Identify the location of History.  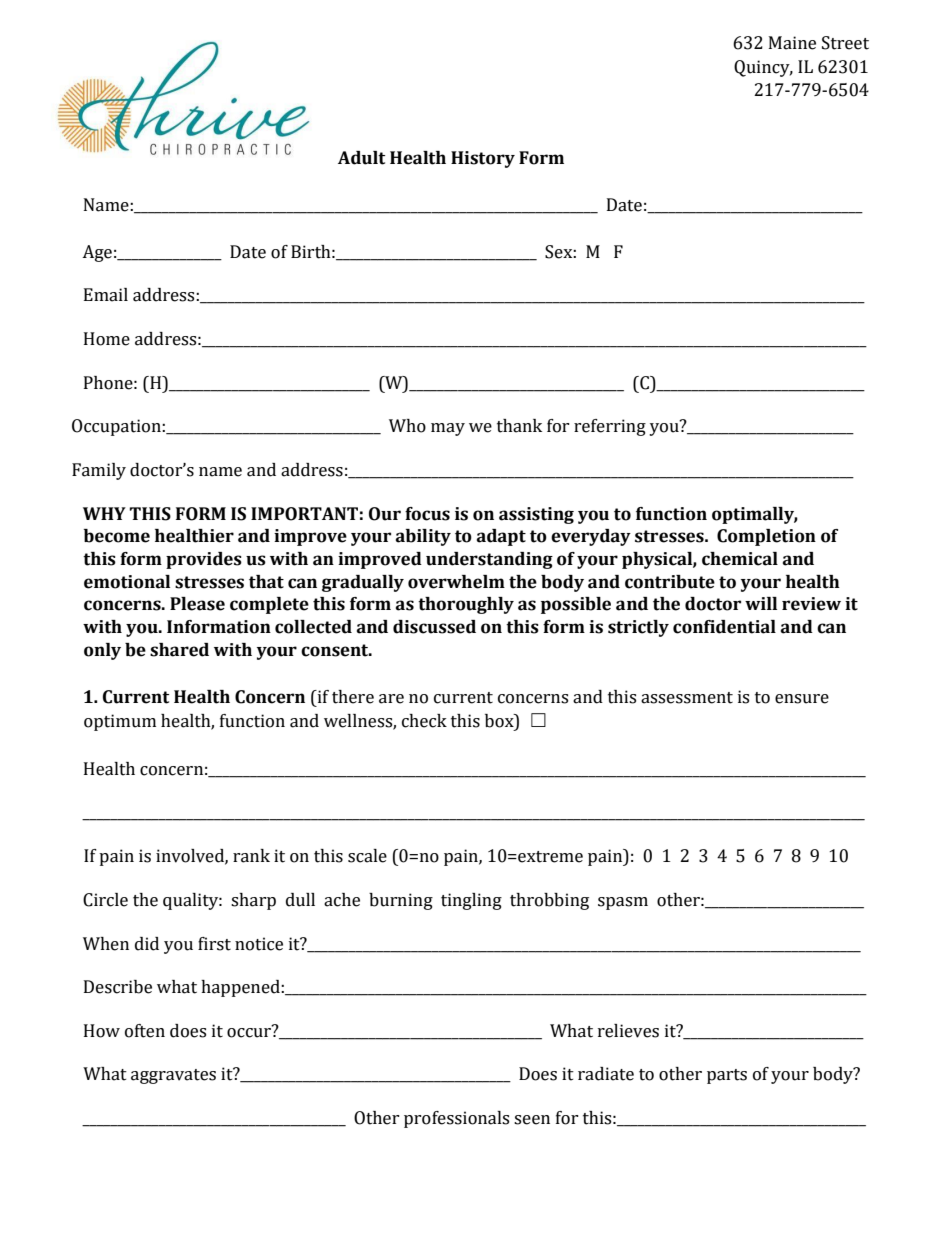
(483, 159).
